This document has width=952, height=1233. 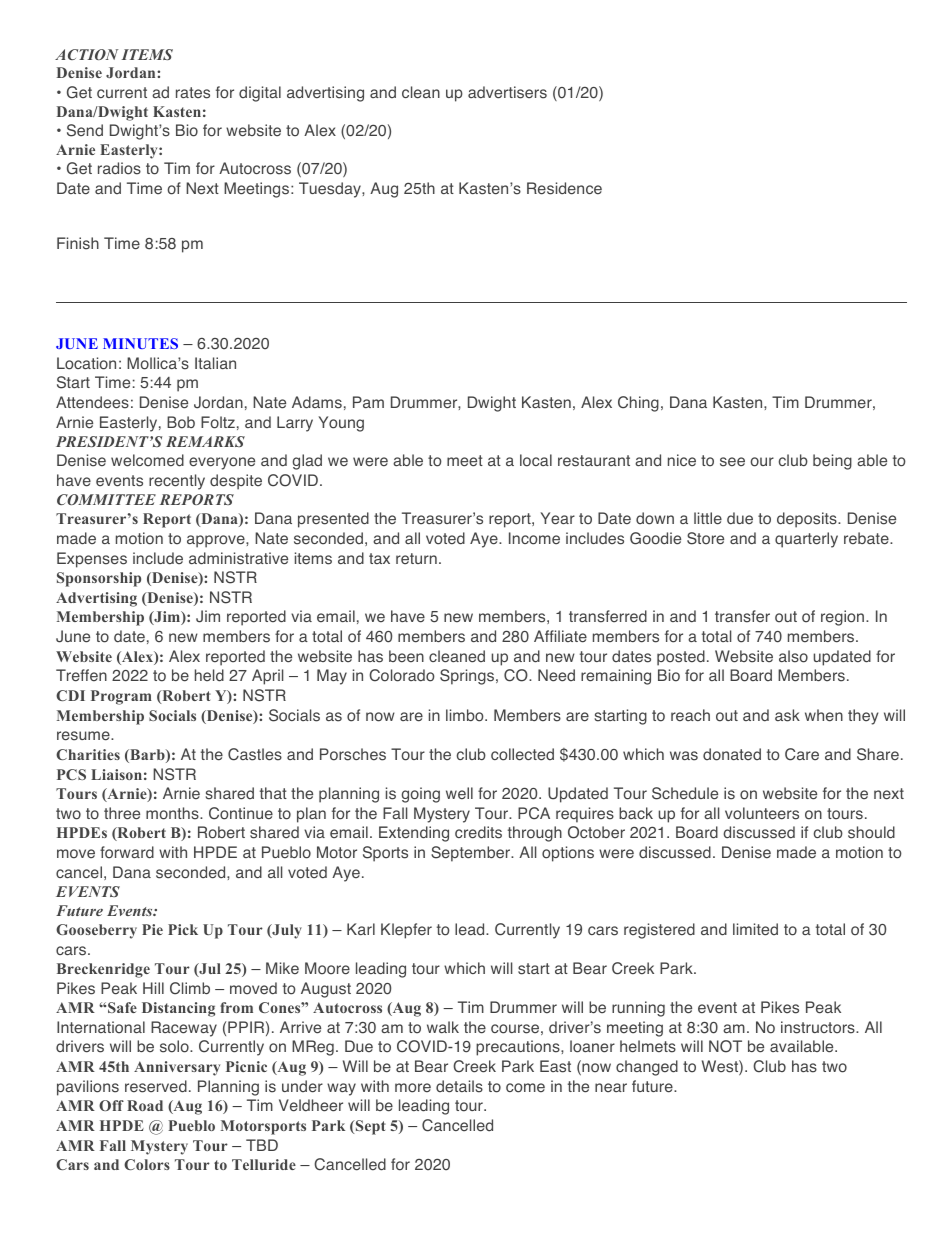 What do you see at coordinates (638, 404) in the document?
I see `Ching` at bounding box center [638, 404].
